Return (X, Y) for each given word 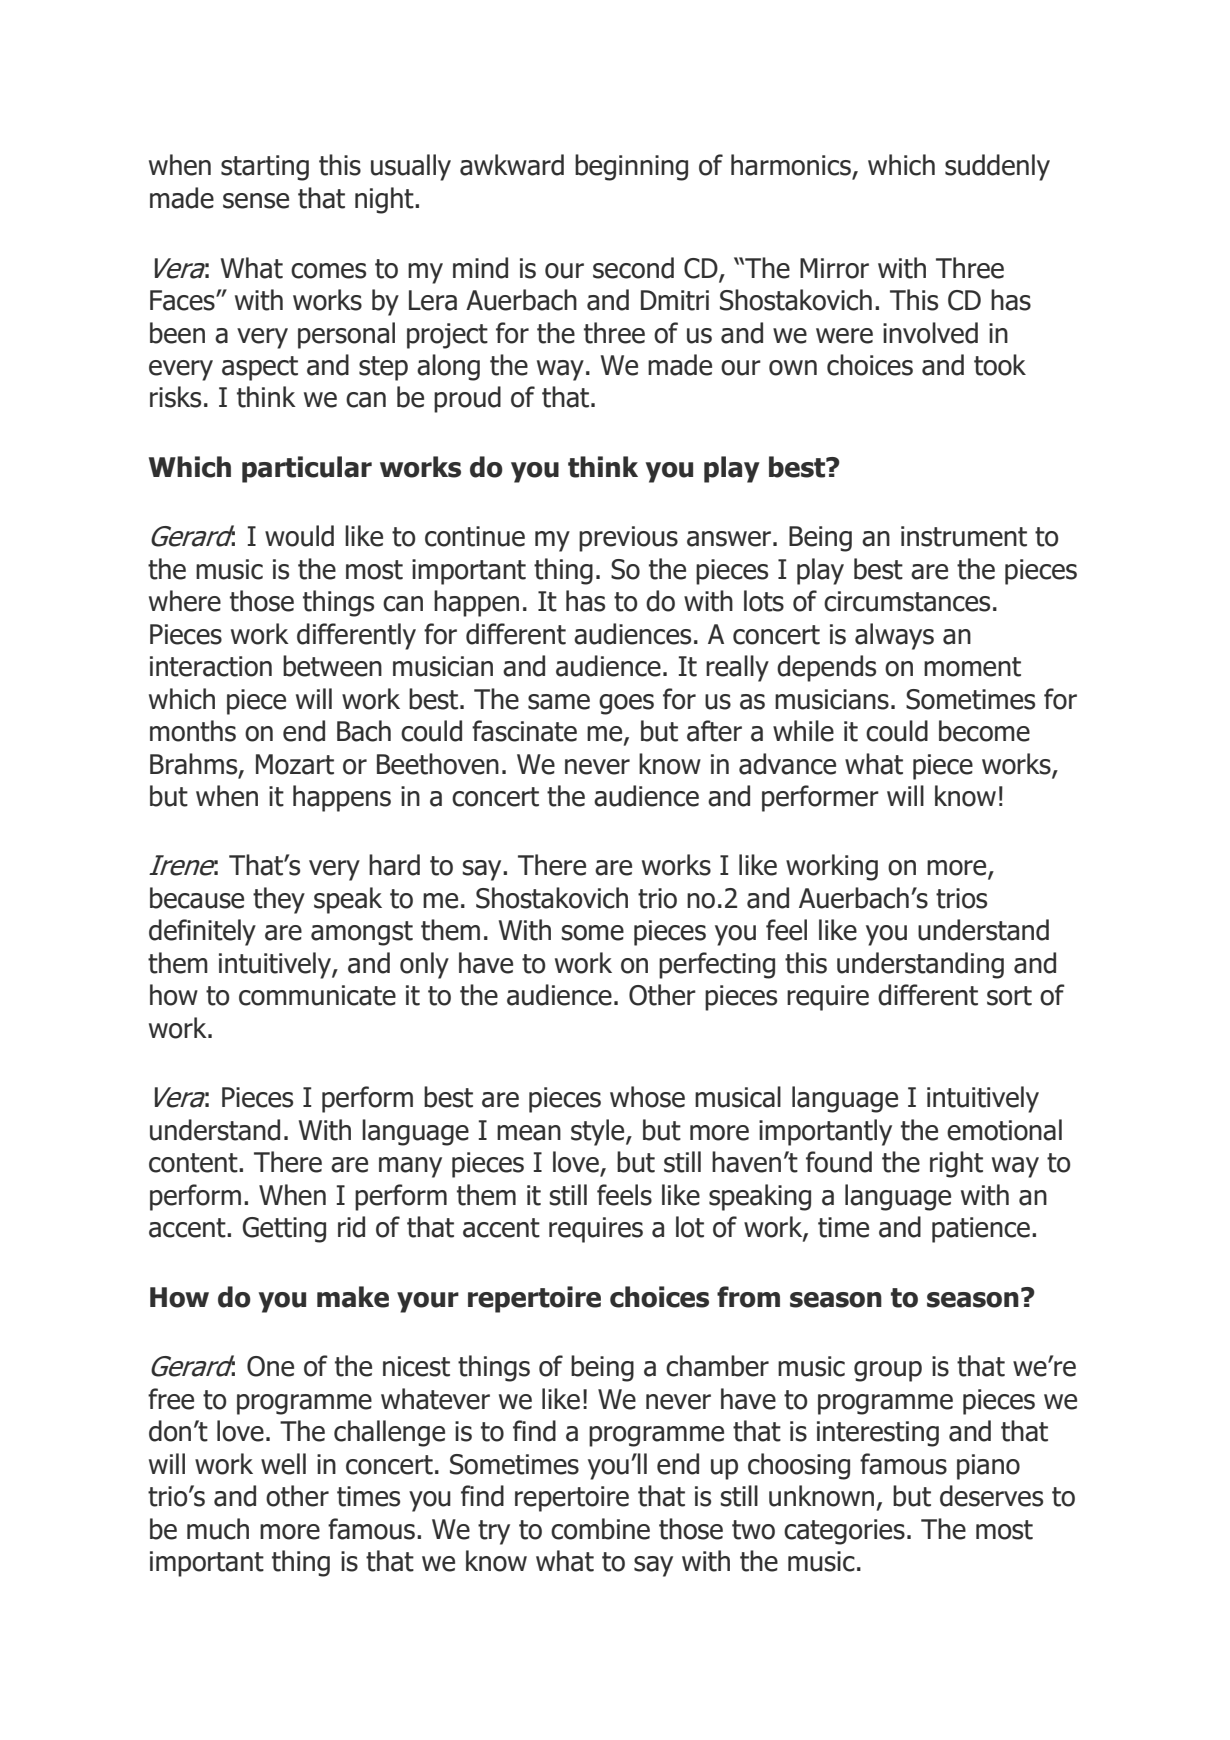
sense (256, 201)
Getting (284, 1230)
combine (600, 1529)
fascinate (524, 731)
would (299, 536)
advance (787, 764)
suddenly (997, 167)
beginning (631, 167)
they (279, 900)
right (956, 1164)
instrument (964, 536)
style (599, 1132)
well (283, 1464)
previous (628, 539)
